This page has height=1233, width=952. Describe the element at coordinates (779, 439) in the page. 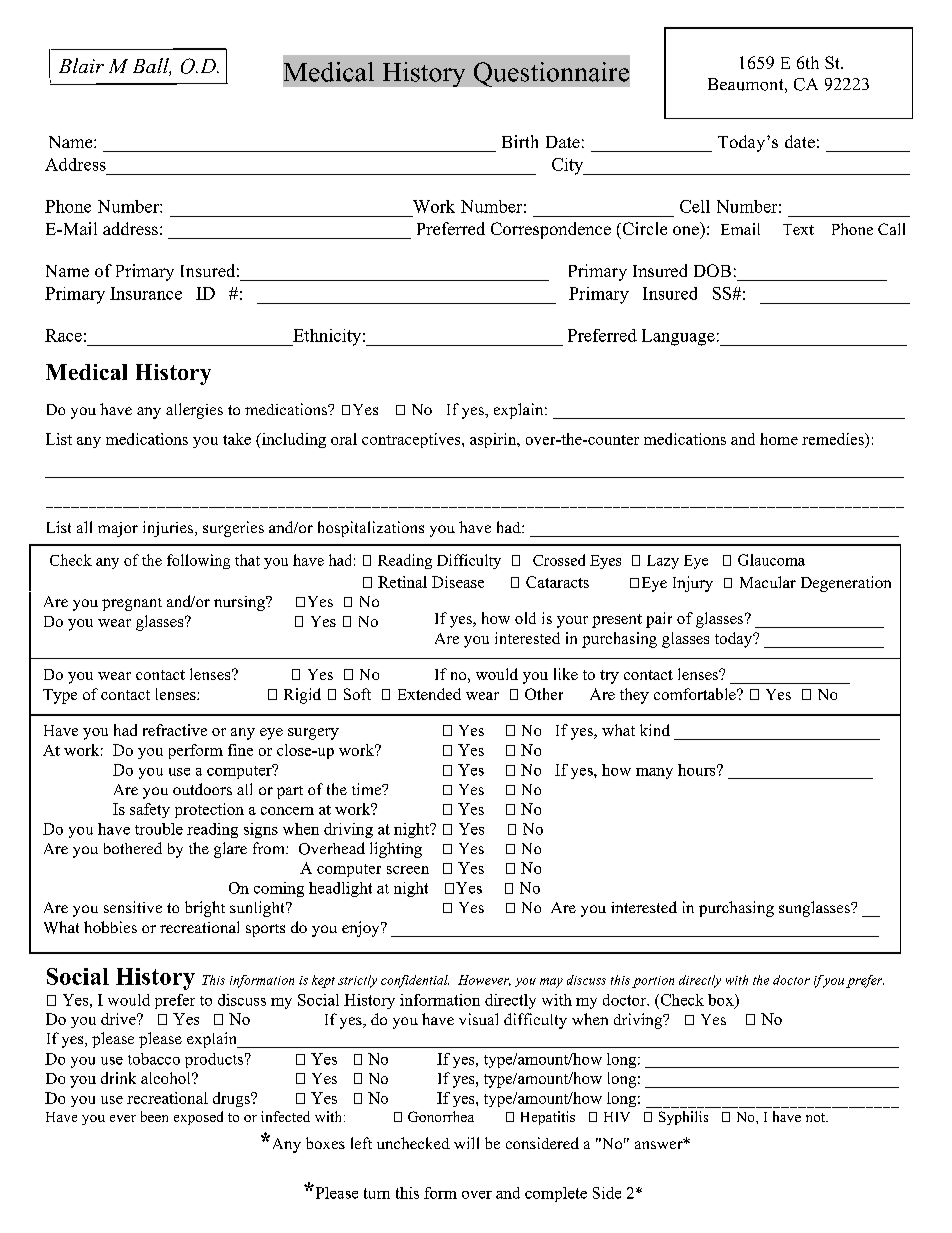

I see `home` at that location.
